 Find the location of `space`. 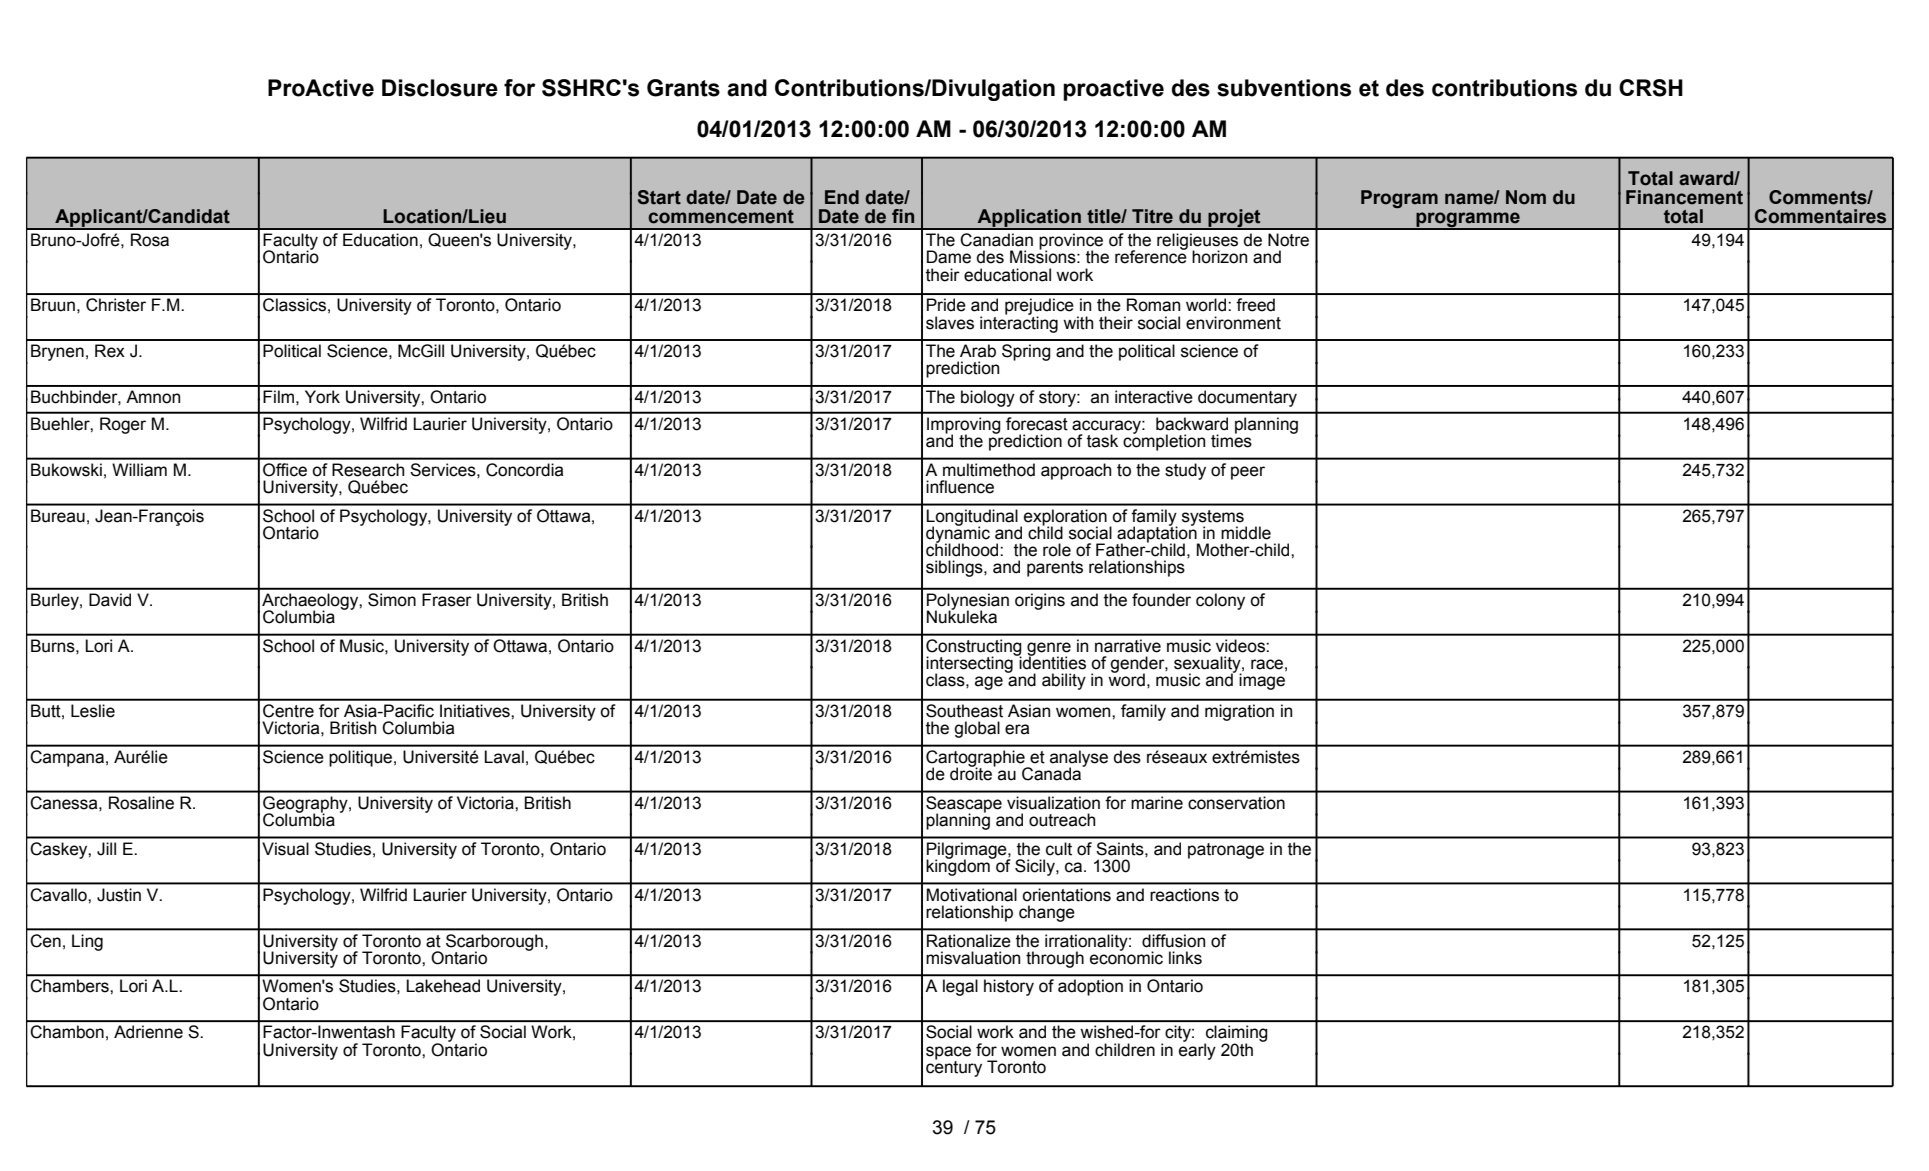

space is located at coordinates (948, 1054).
